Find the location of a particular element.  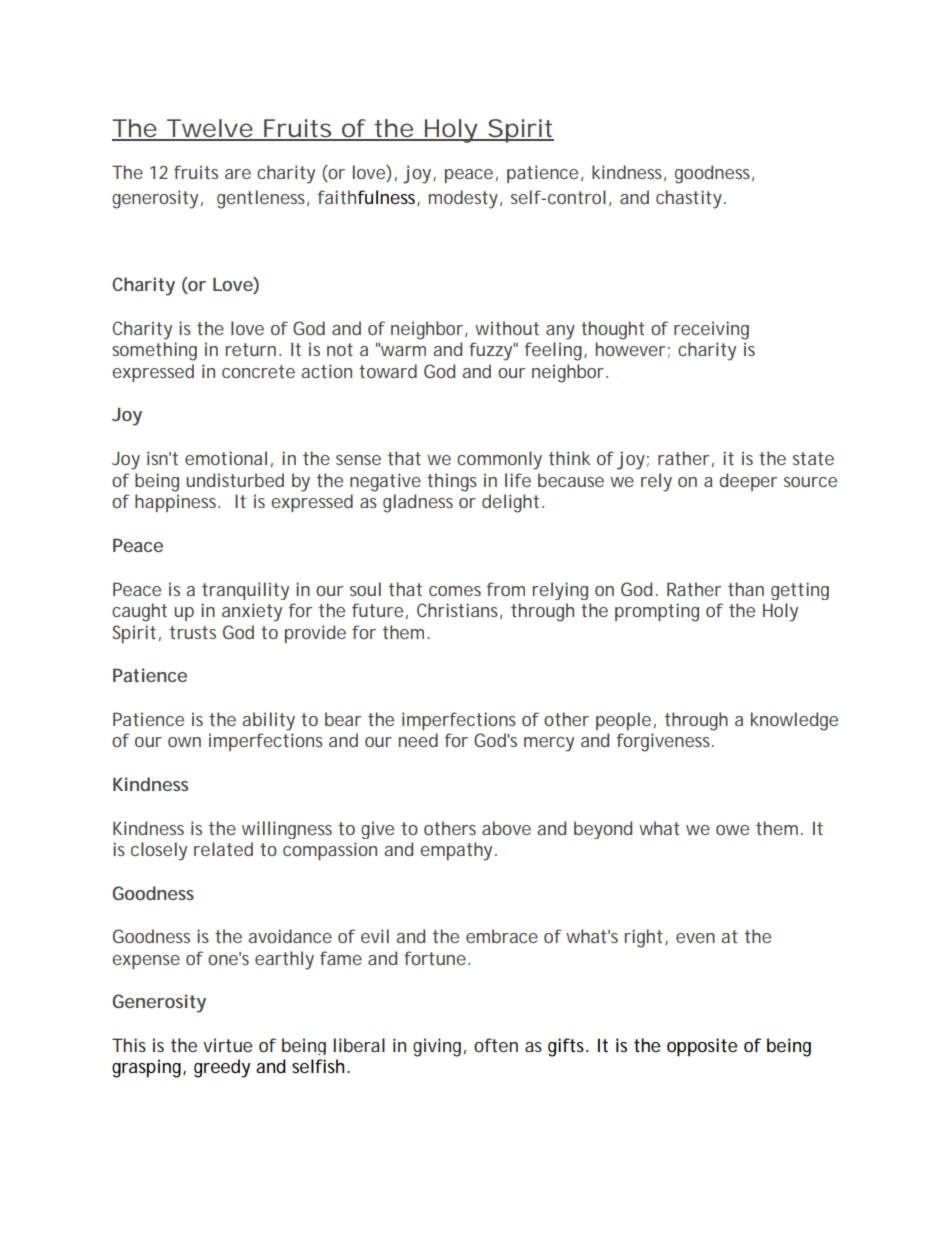

often is located at coordinates (496, 1045).
